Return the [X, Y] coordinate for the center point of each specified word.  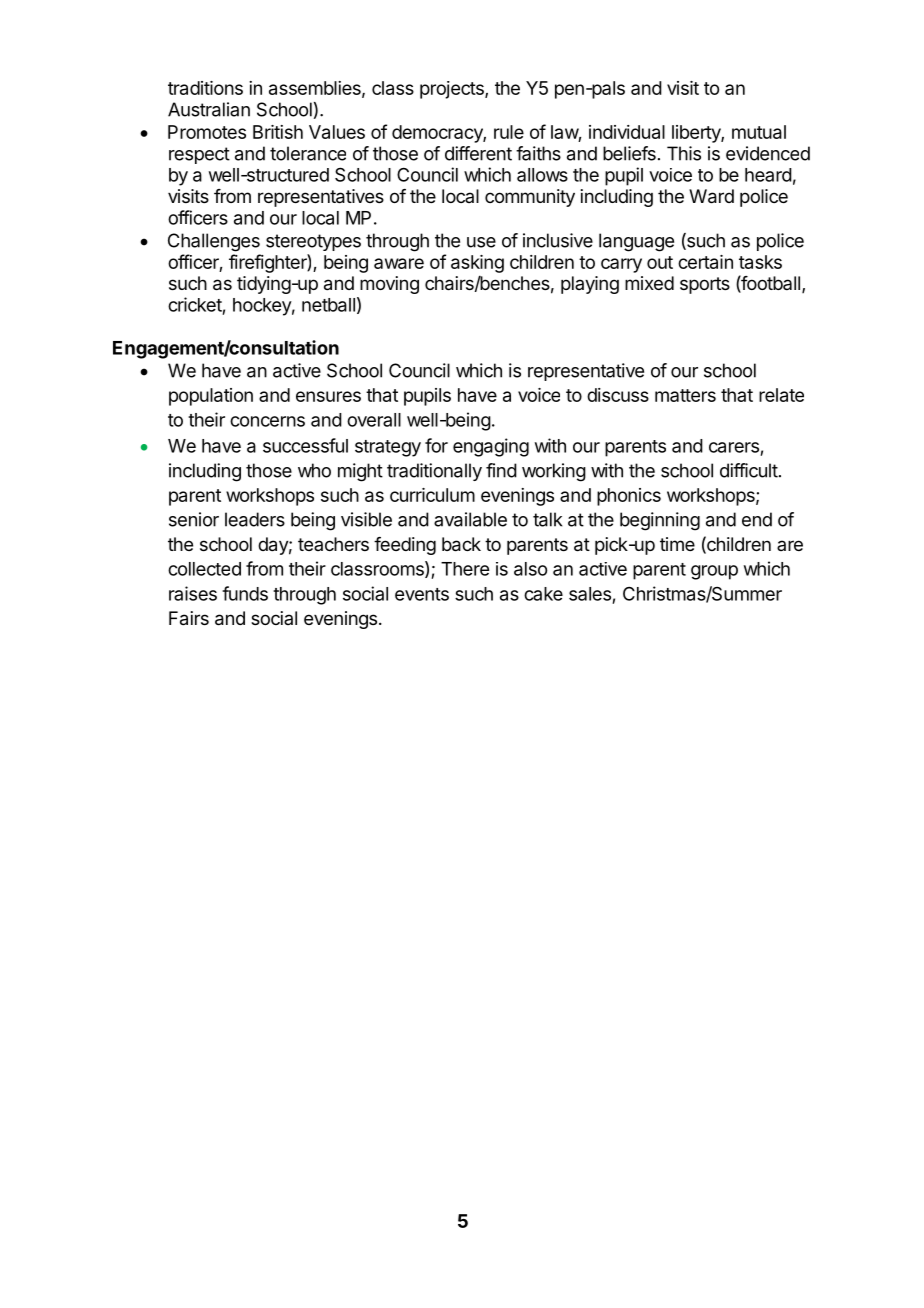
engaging [491, 447]
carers [734, 447]
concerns [267, 421]
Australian [209, 109]
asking [477, 264]
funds [245, 593]
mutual [759, 132]
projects [453, 90]
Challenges [214, 242]
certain [705, 262]
